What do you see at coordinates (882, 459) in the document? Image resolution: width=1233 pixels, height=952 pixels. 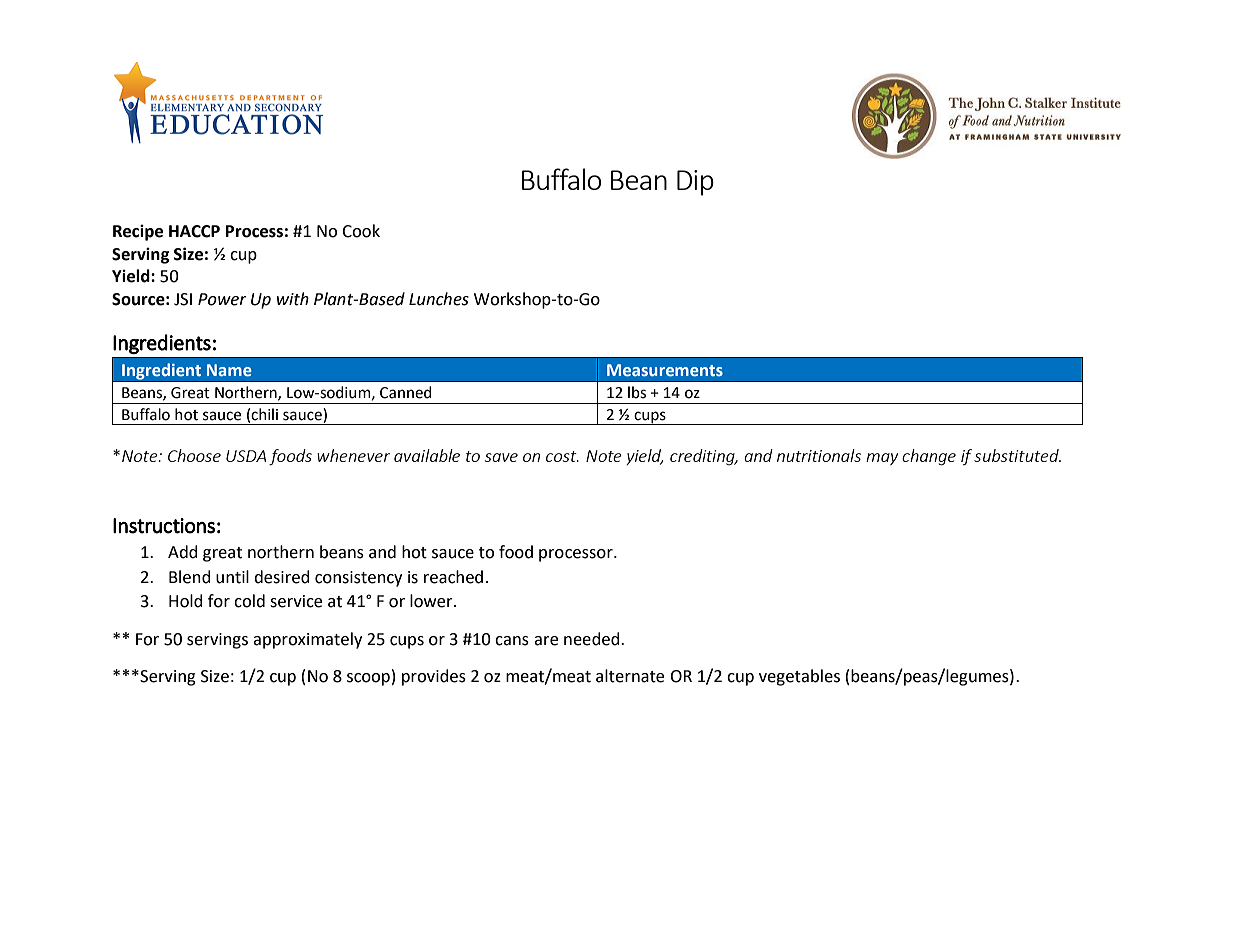 I see `may` at bounding box center [882, 459].
